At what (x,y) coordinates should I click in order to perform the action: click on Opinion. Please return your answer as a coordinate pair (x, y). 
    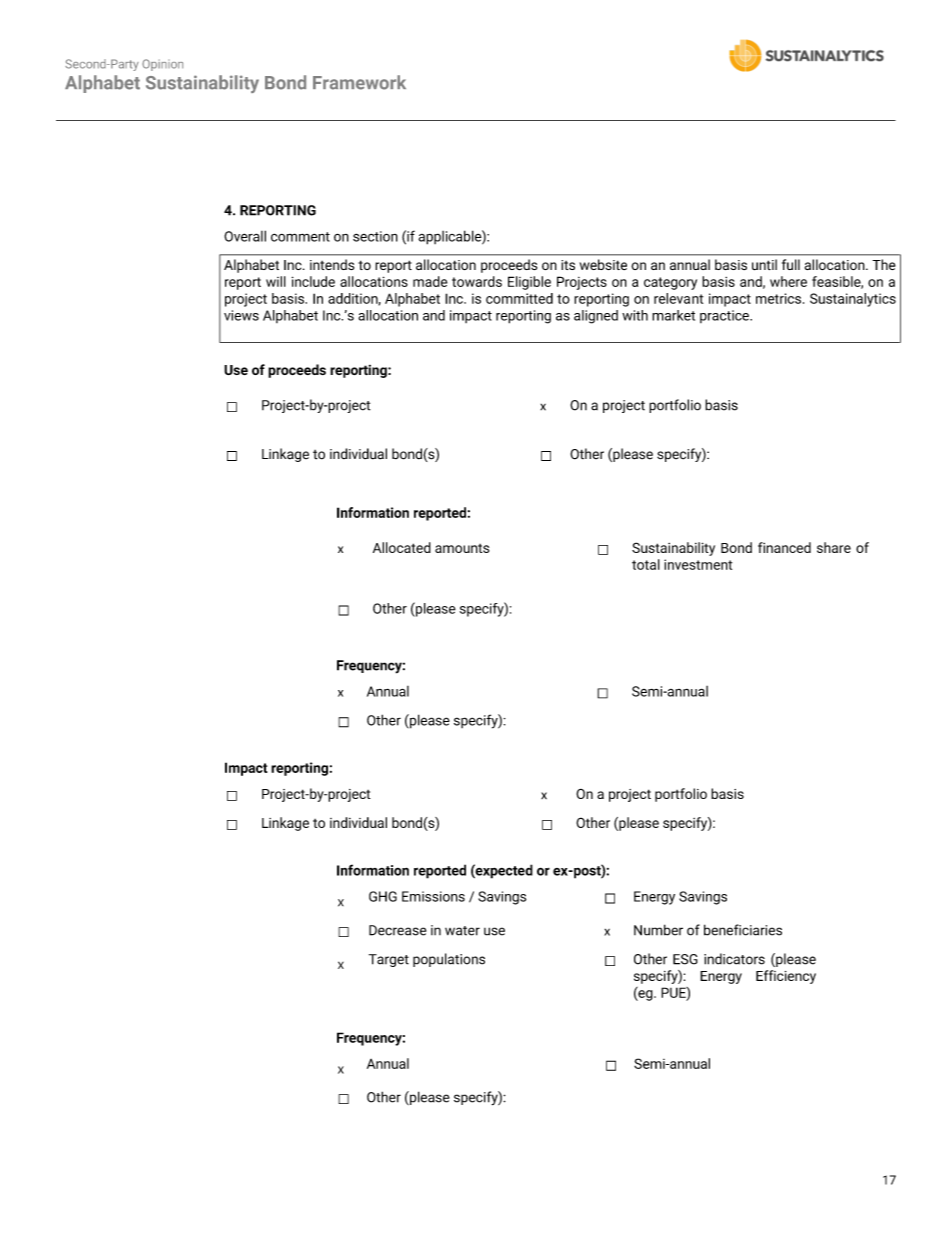
    Looking at the image, I should click on (162, 65).
